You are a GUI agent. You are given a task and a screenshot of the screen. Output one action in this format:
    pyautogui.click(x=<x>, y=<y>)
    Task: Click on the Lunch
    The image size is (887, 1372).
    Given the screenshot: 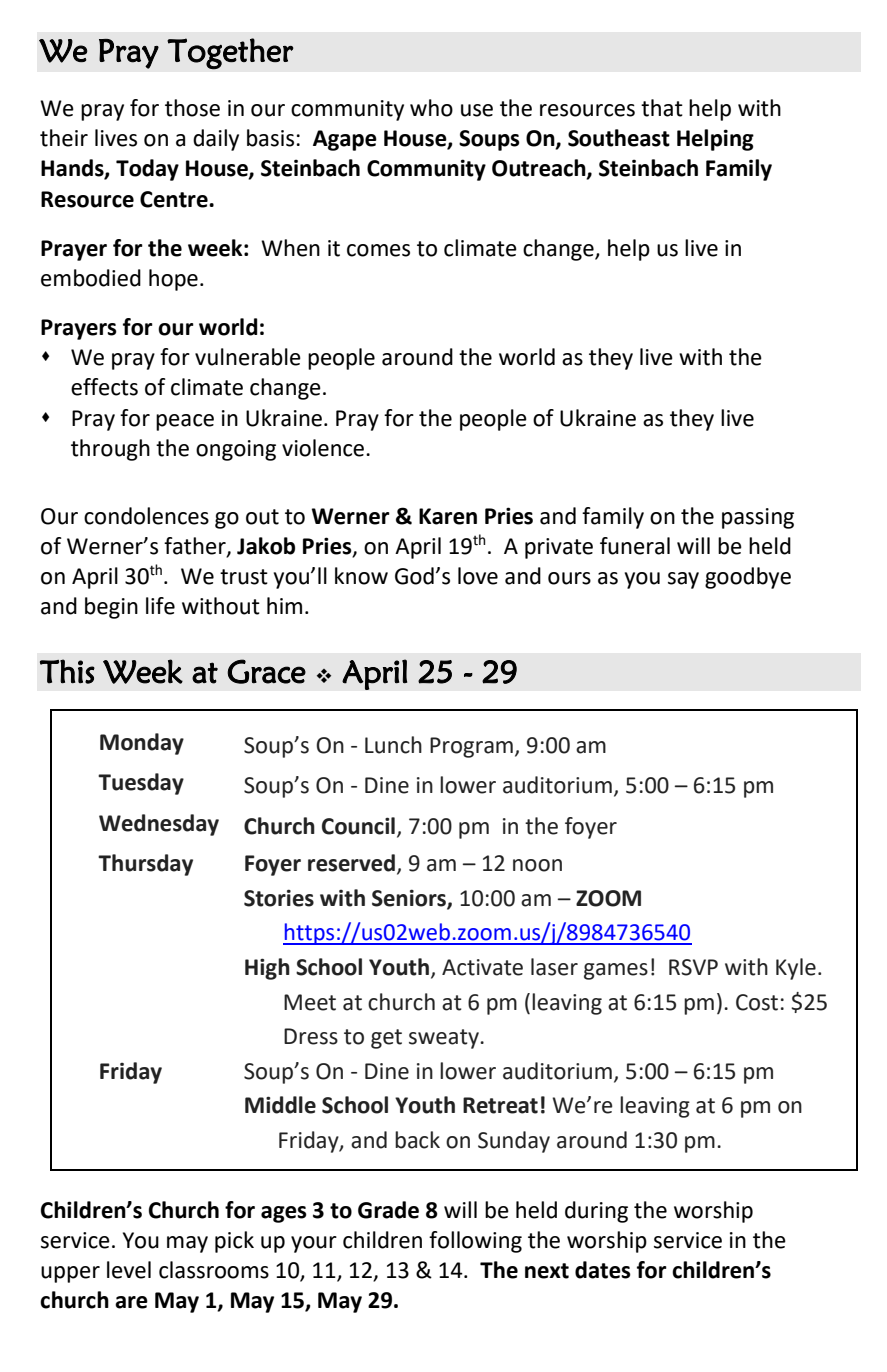 What is the action you would take?
    pyautogui.click(x=393, y=745)
